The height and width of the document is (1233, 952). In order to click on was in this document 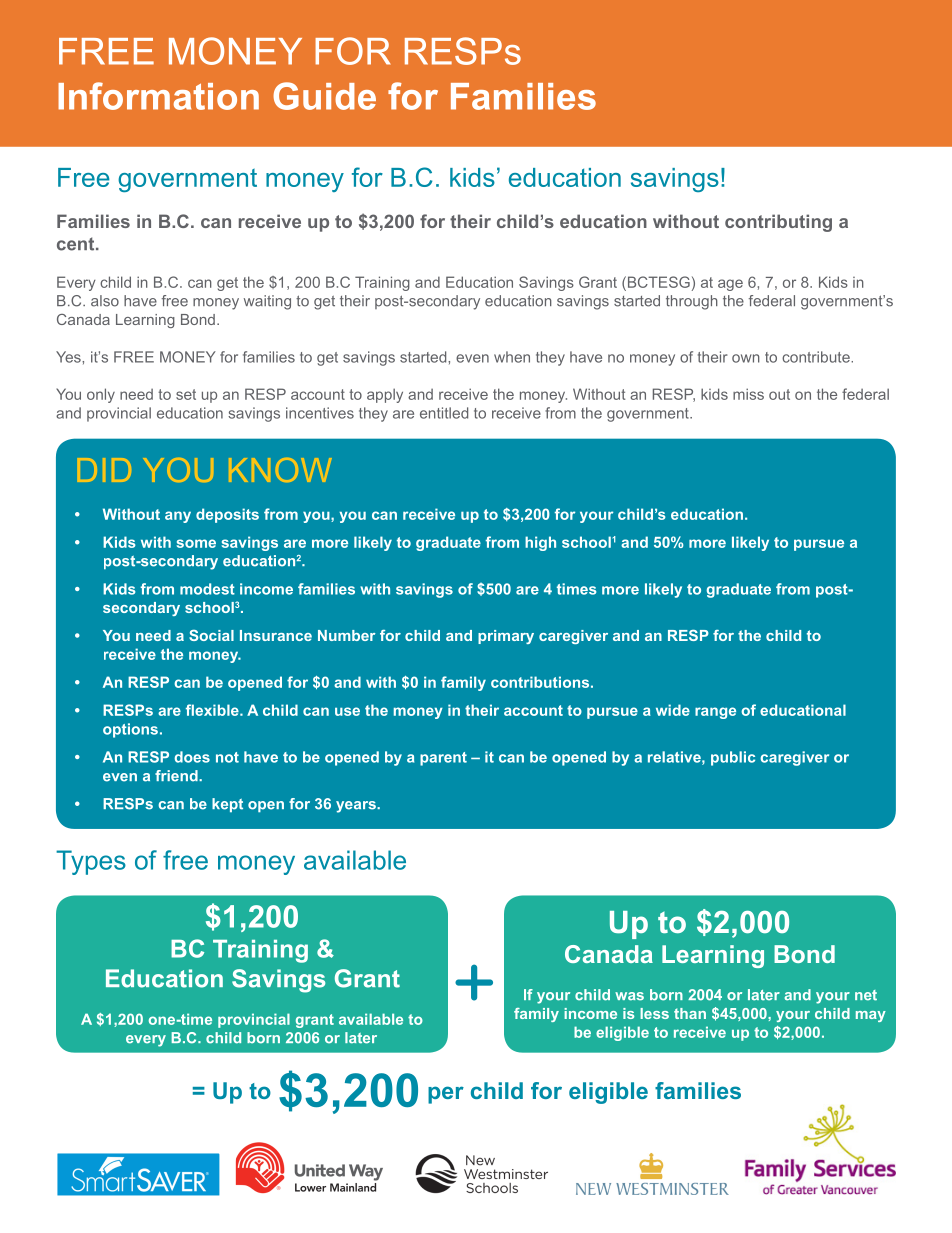, I will do `click(629, 996)`.
